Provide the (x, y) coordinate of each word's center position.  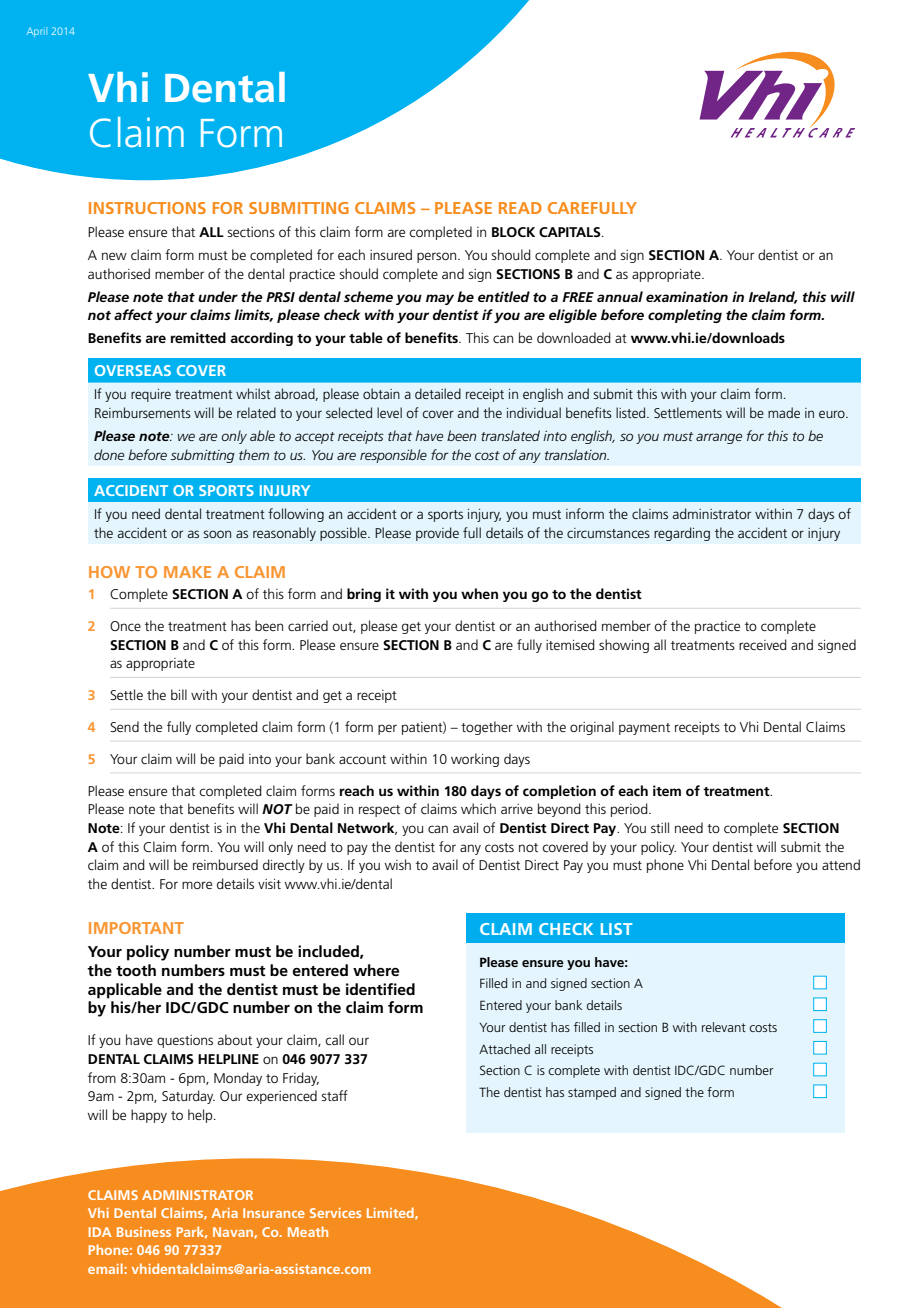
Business (144, 1232)
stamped (592, 1093)
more (197, 885)
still (660, 827)
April (37, 32)
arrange (719, 438)
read (520, 208)
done (109, 454)
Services (335, 1213)
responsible (393, 456)
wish (398, 864)
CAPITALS (571, 232)
